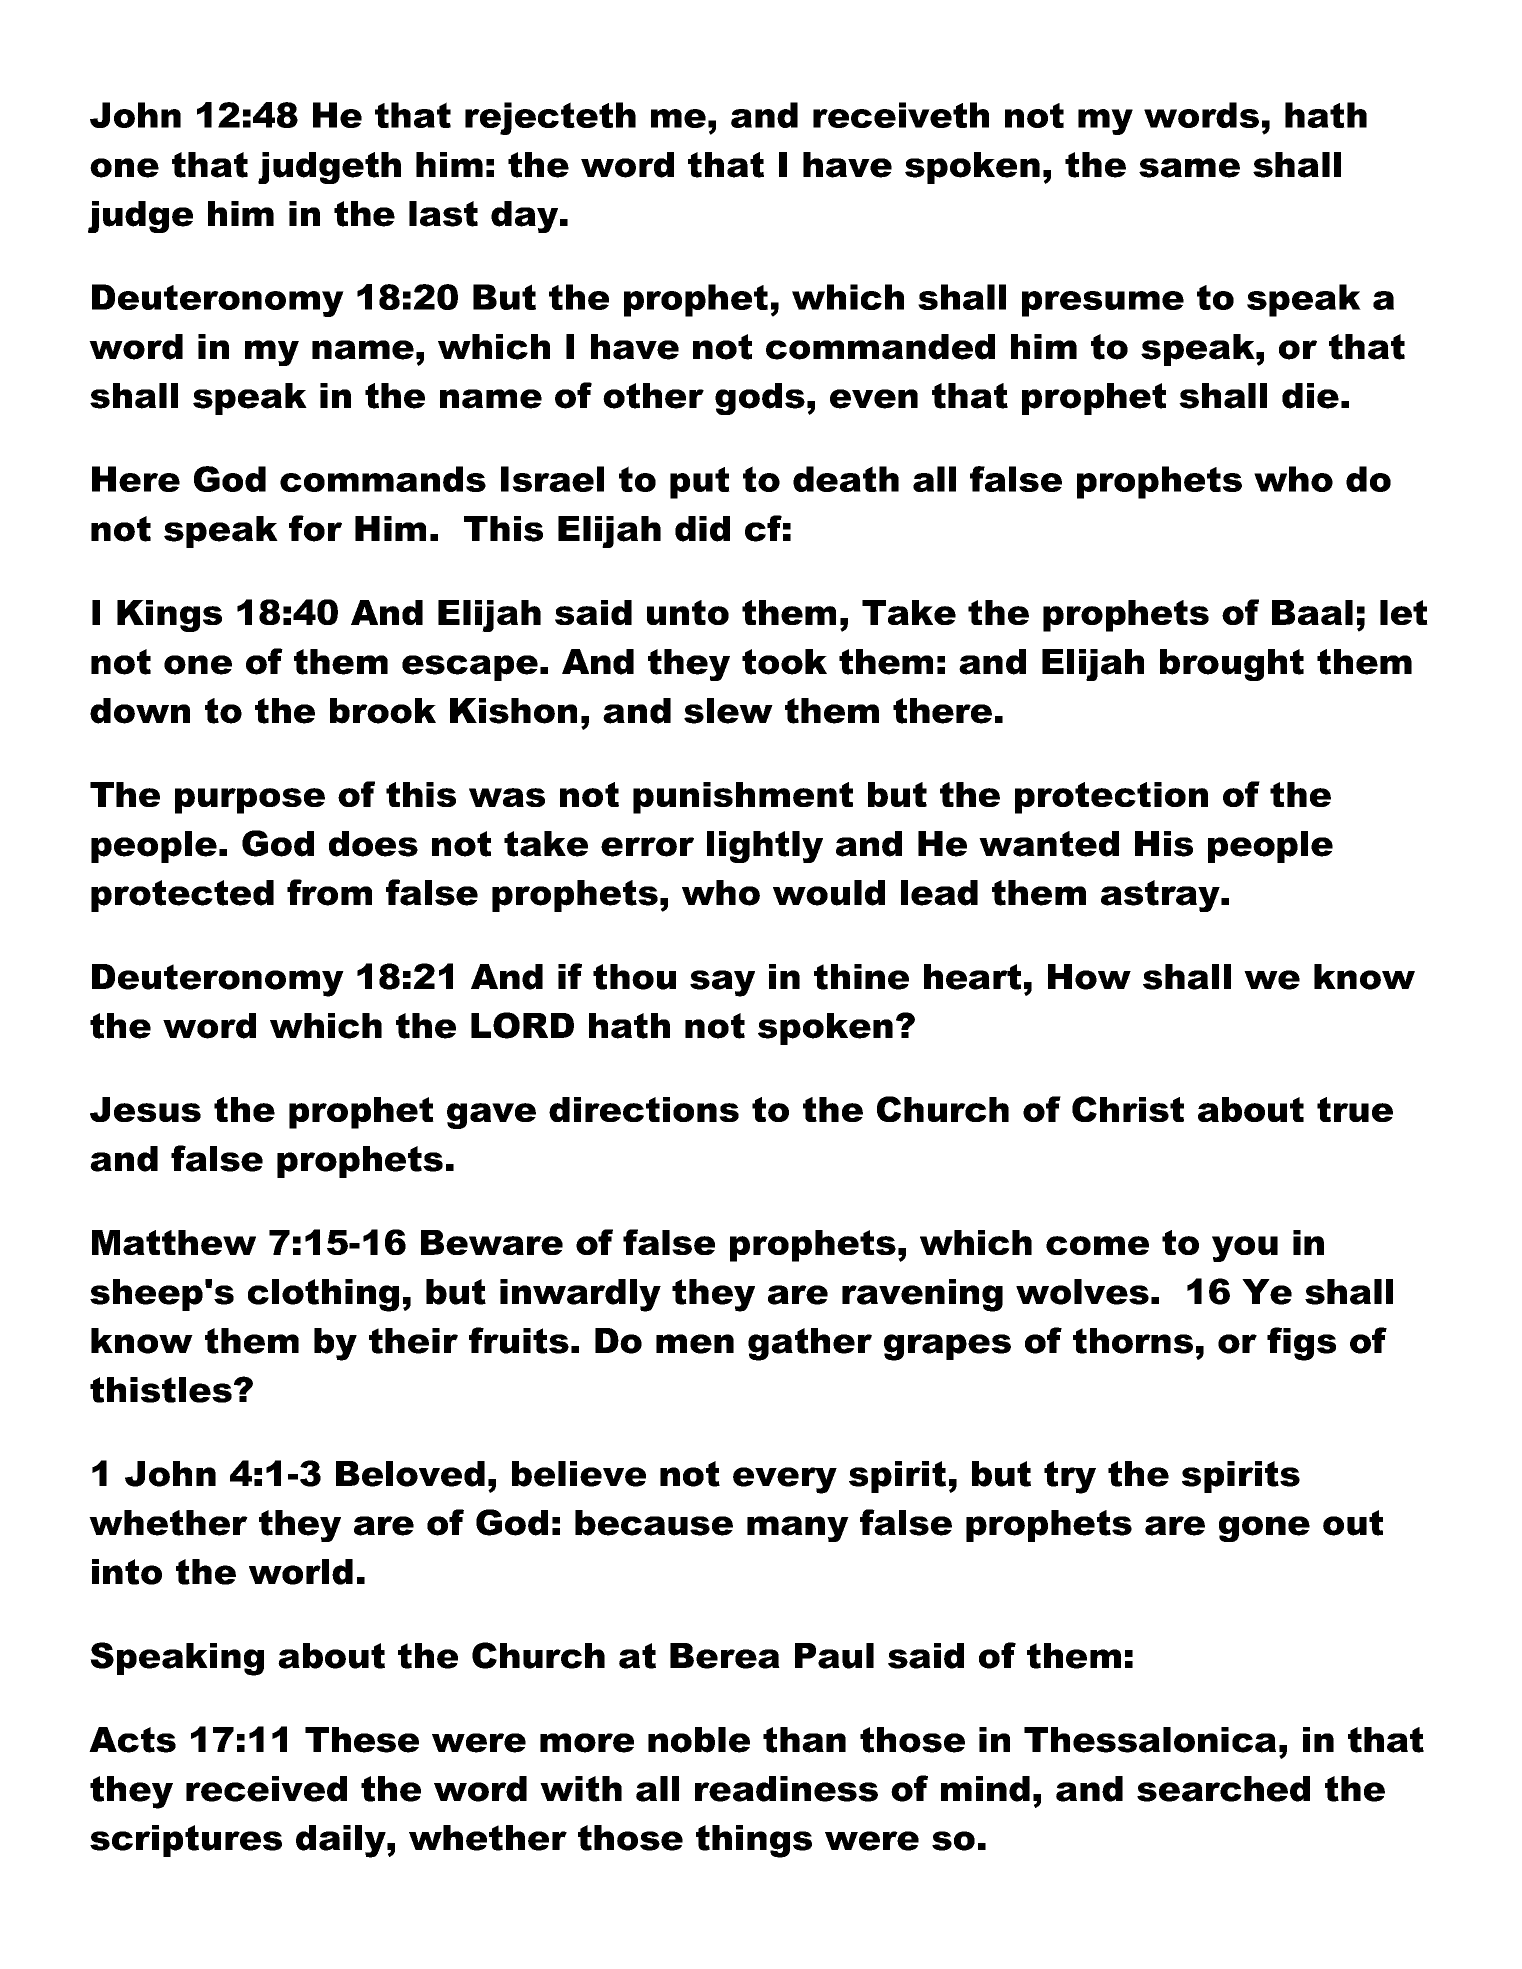  What do you see at coordinates (810, 1344) in the screenshot?
I see `gather` at bounding box center [810, 1344].
